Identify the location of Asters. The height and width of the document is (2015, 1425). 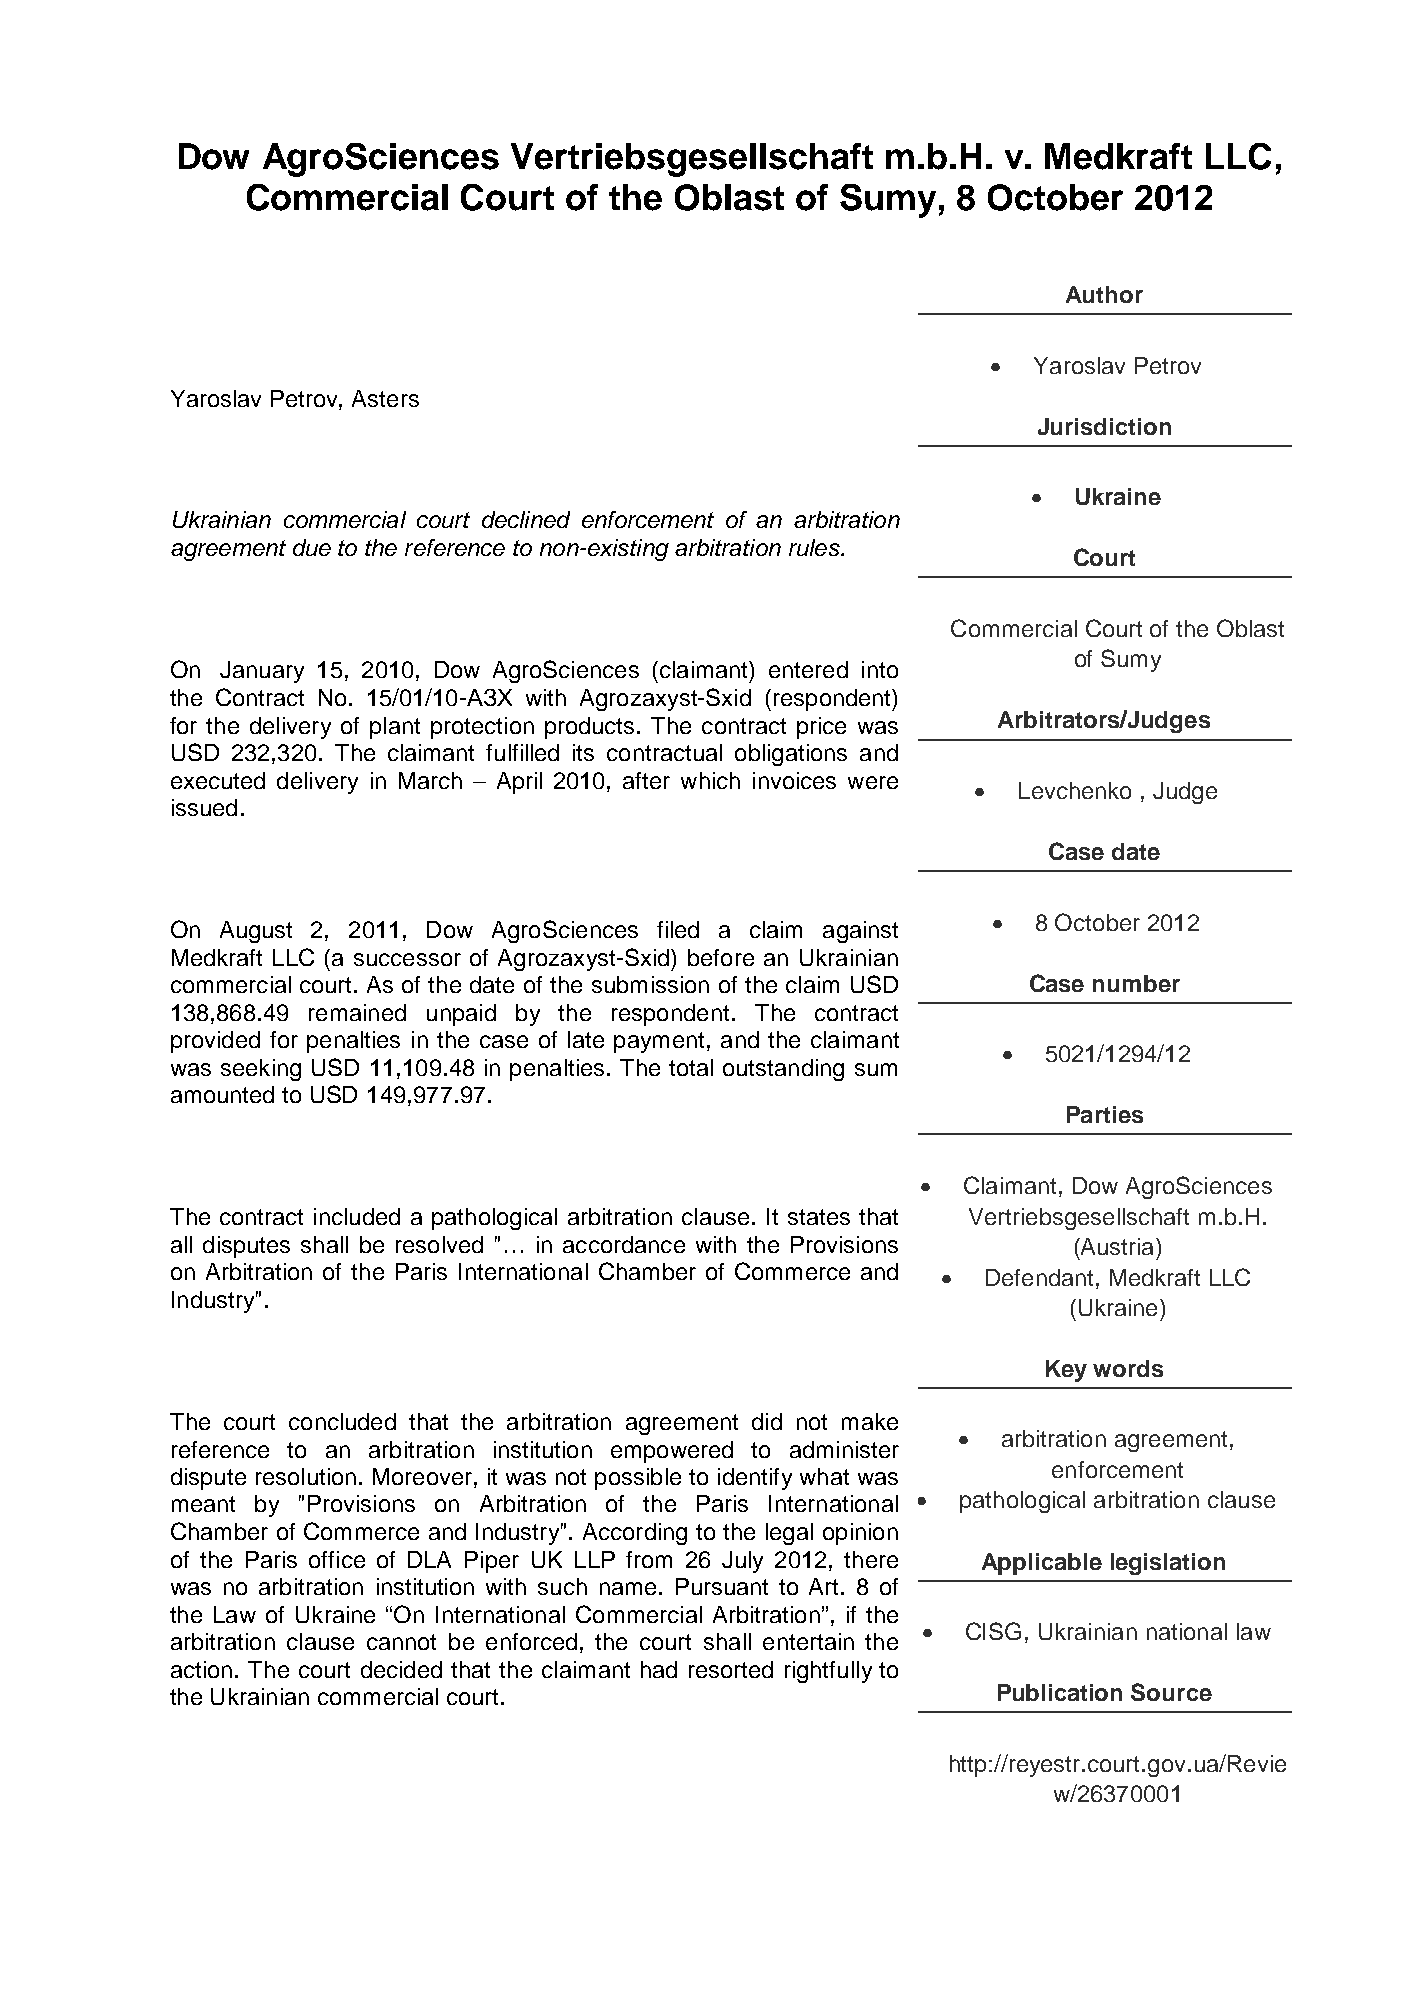
(385, 398).
